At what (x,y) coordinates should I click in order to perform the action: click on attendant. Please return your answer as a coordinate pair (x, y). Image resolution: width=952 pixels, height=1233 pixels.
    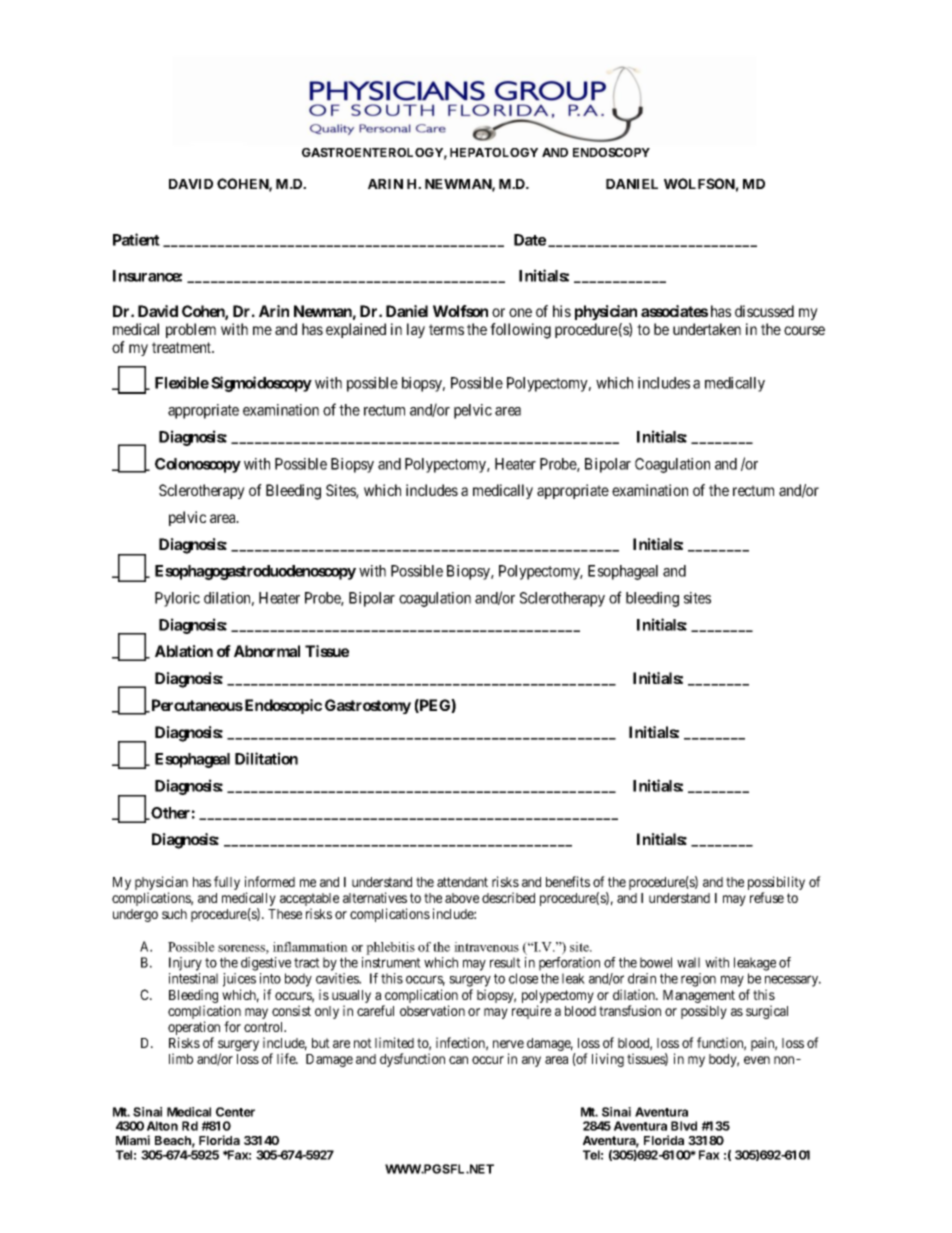
    Looking at the image, I should click on (462, 882).
